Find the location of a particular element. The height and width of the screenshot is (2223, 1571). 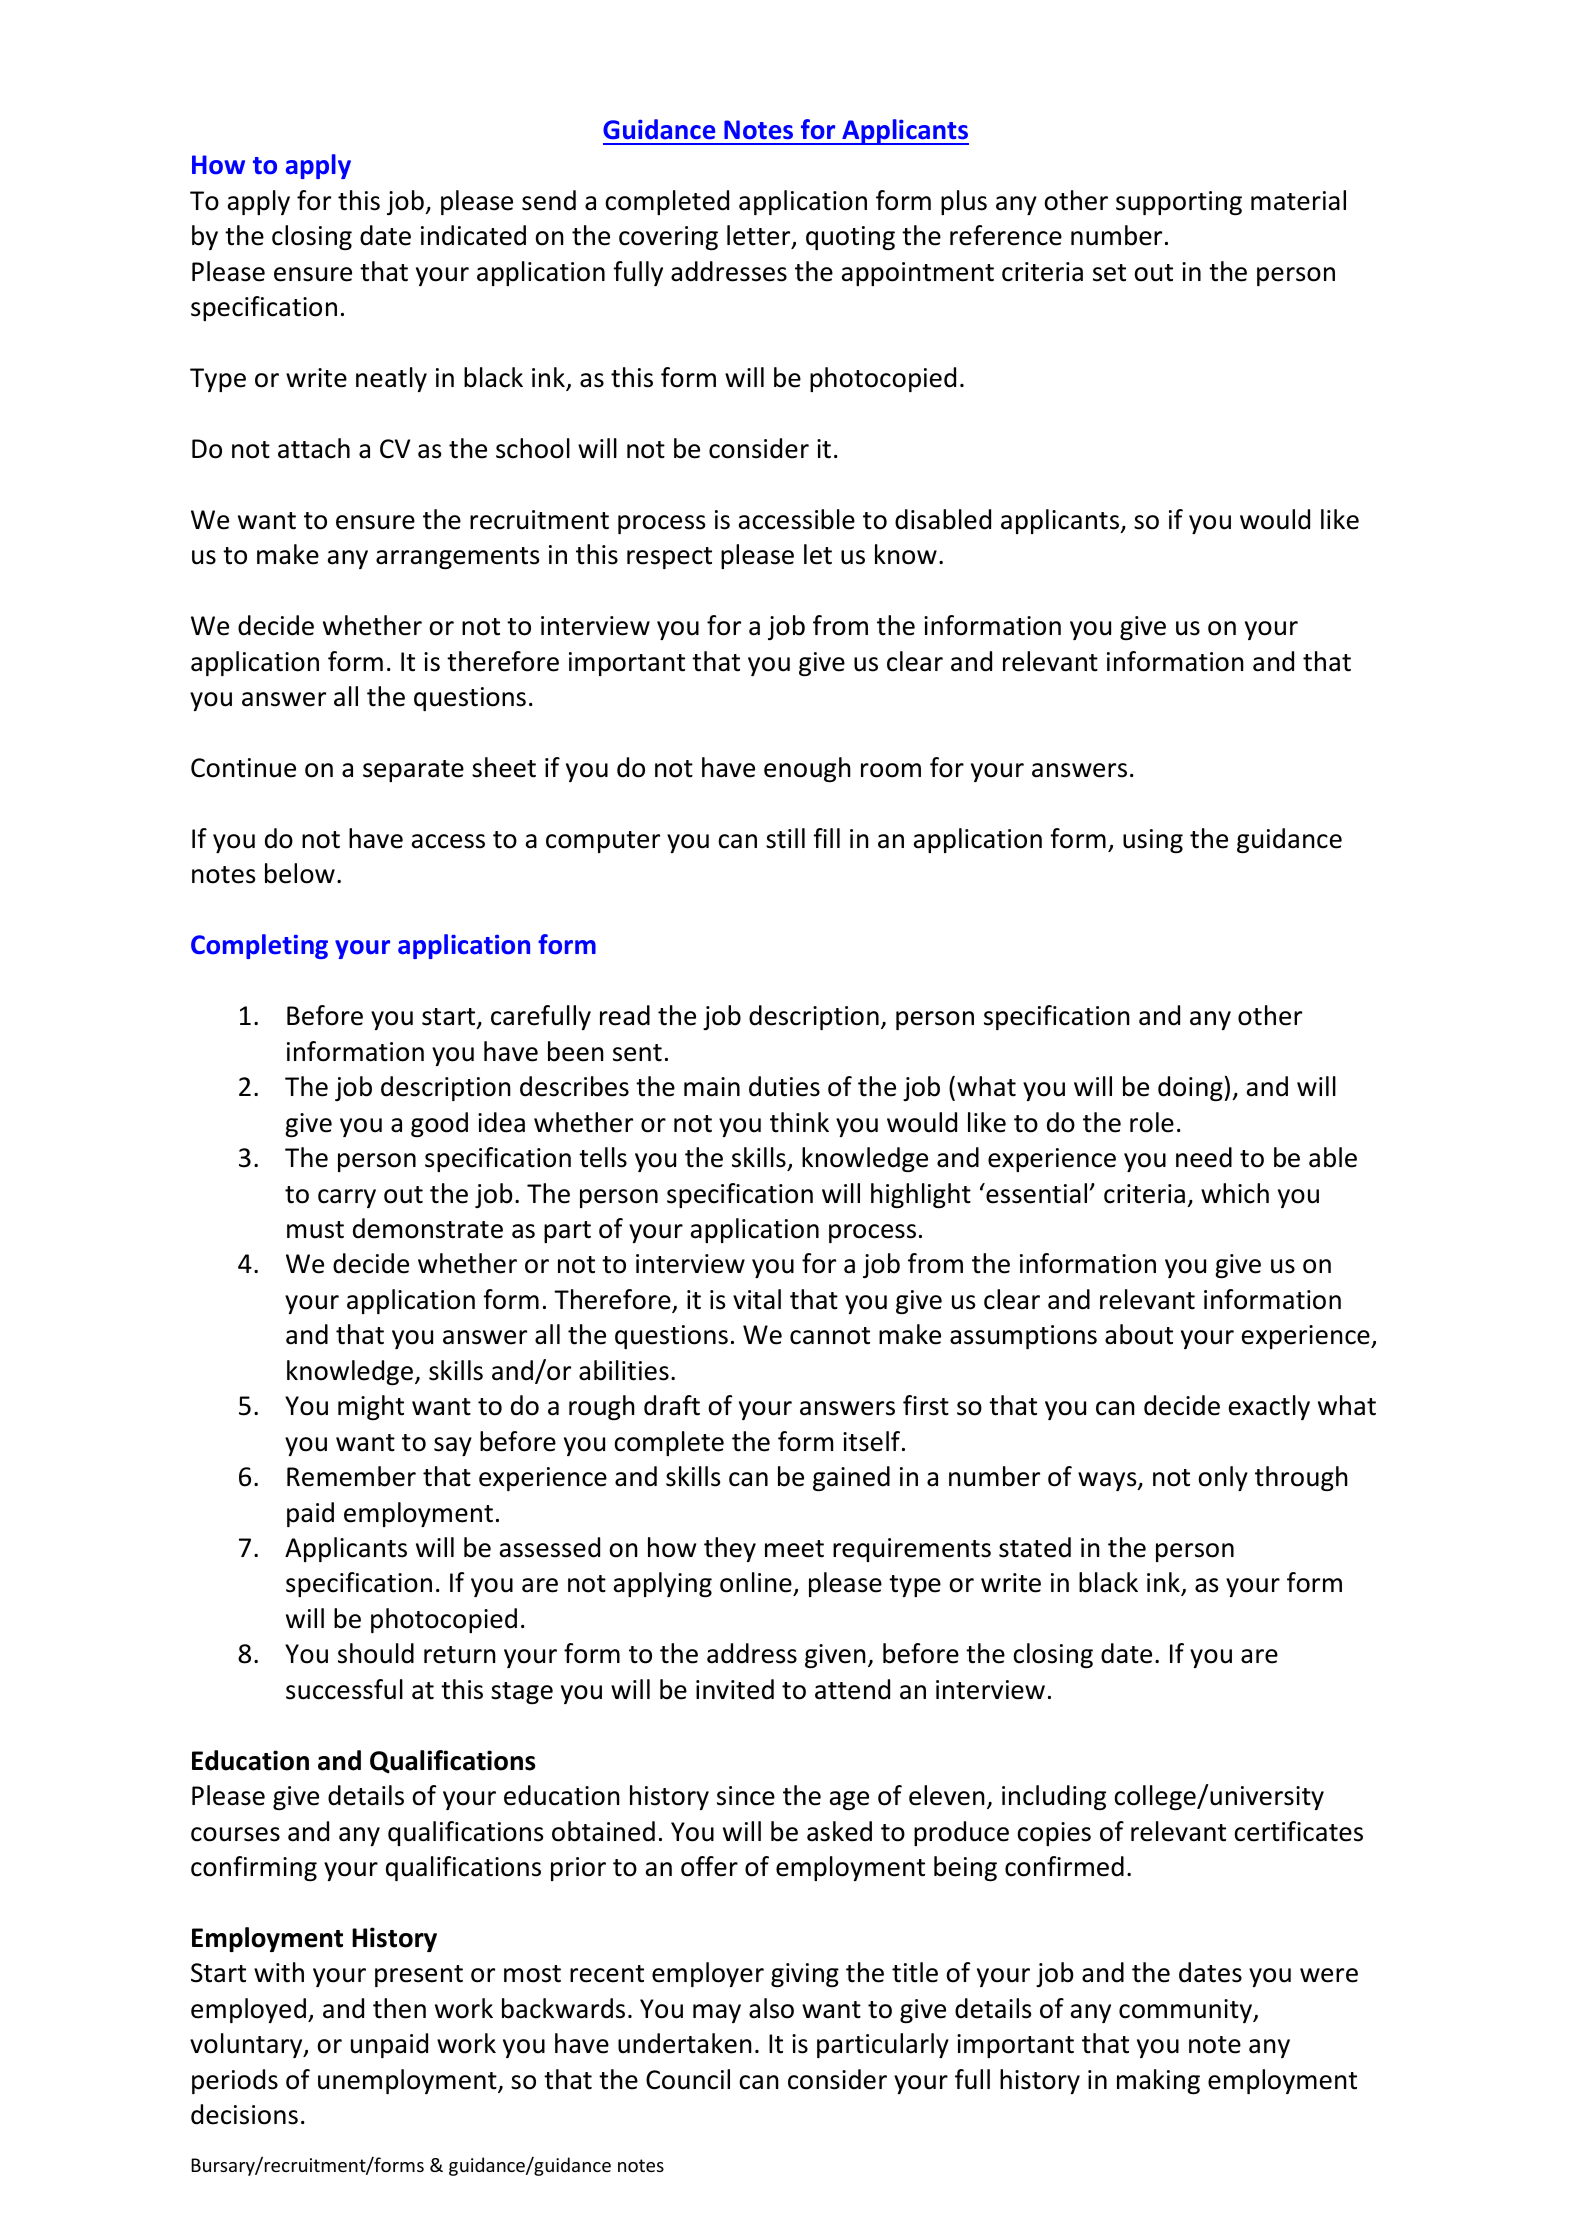

gained is located at coordinates (851, 1478).
